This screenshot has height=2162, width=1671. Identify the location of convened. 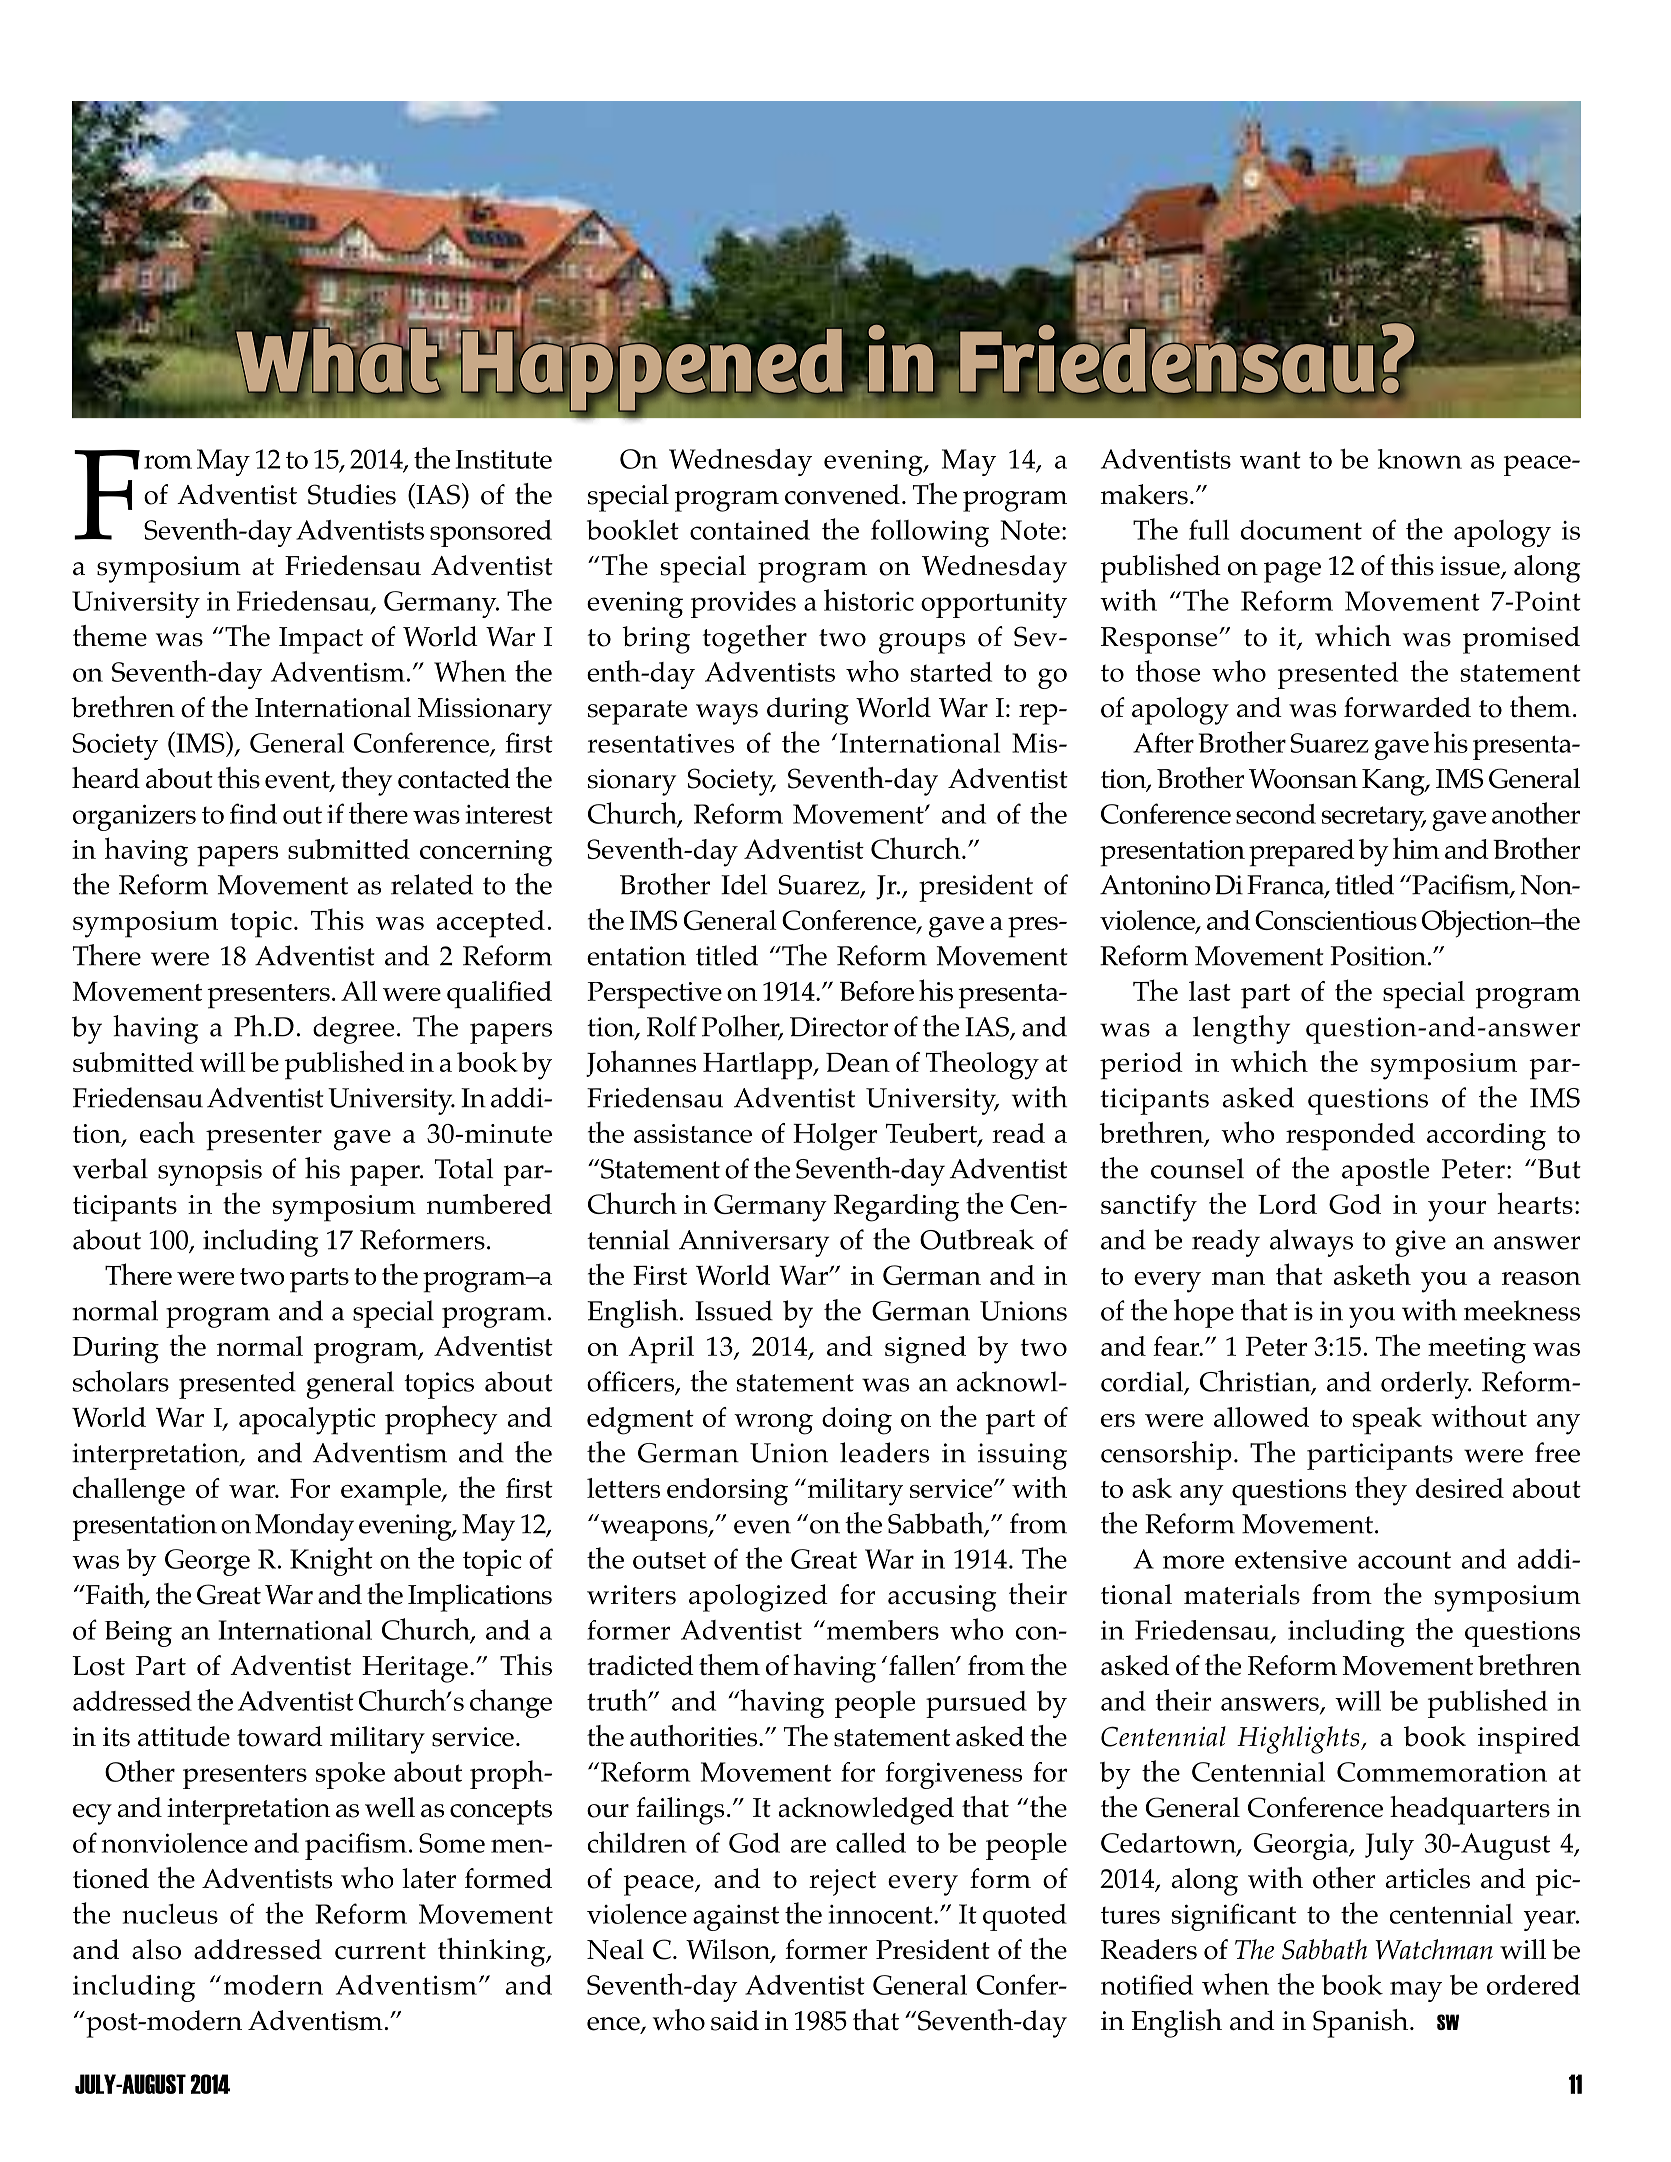
(842, 494).
